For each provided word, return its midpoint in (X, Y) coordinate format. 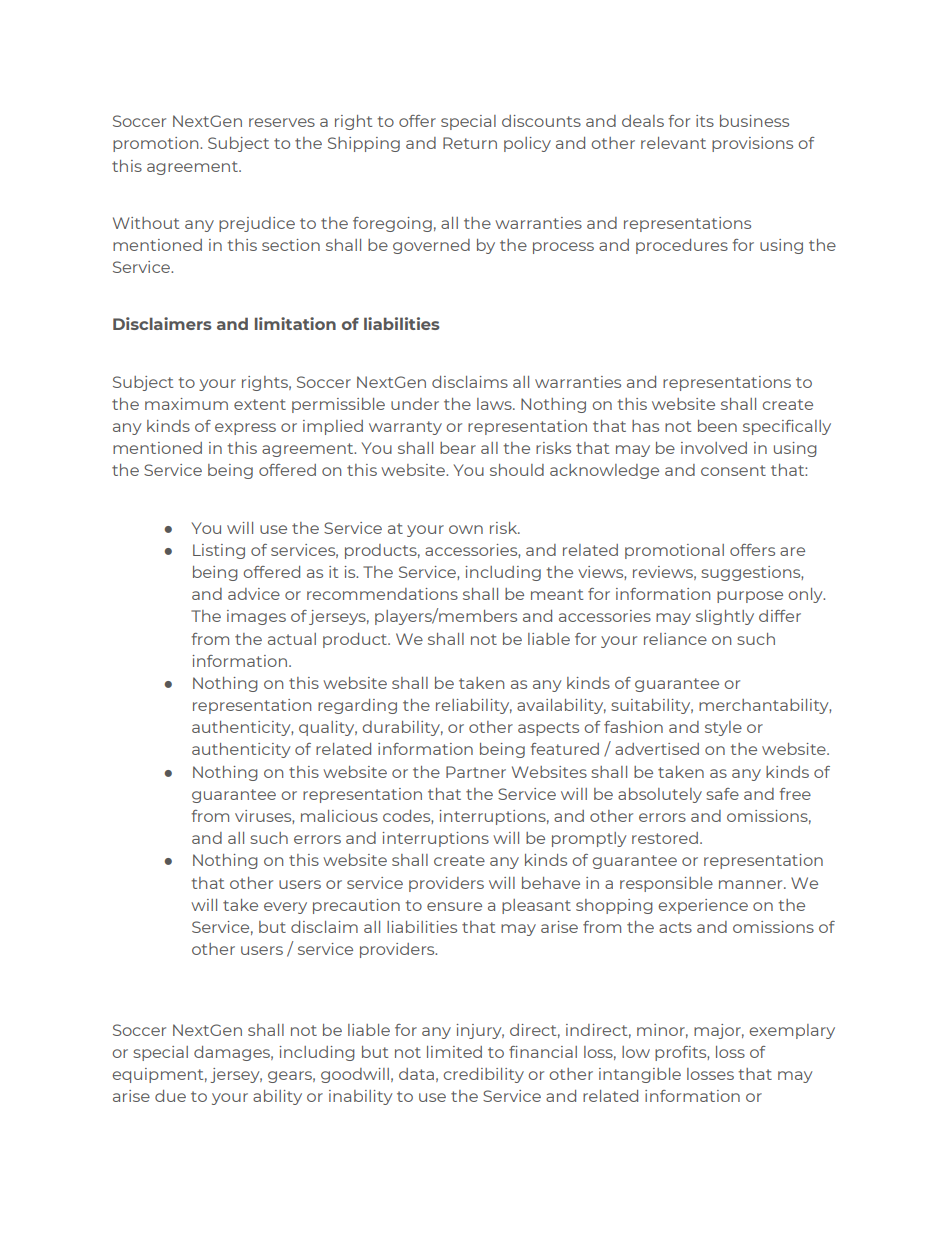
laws (495, 404)
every (285, 908)
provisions (752, 144)
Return (470, 143)
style (723, 728)
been (717, 426)
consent (733, 470)
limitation (295, 323)
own (466, 529)
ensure (454, 906)
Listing (219, 551)
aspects (548, 729)
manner (752, 884)
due (170, 1096)
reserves (282, 122)
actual (292, 639)
